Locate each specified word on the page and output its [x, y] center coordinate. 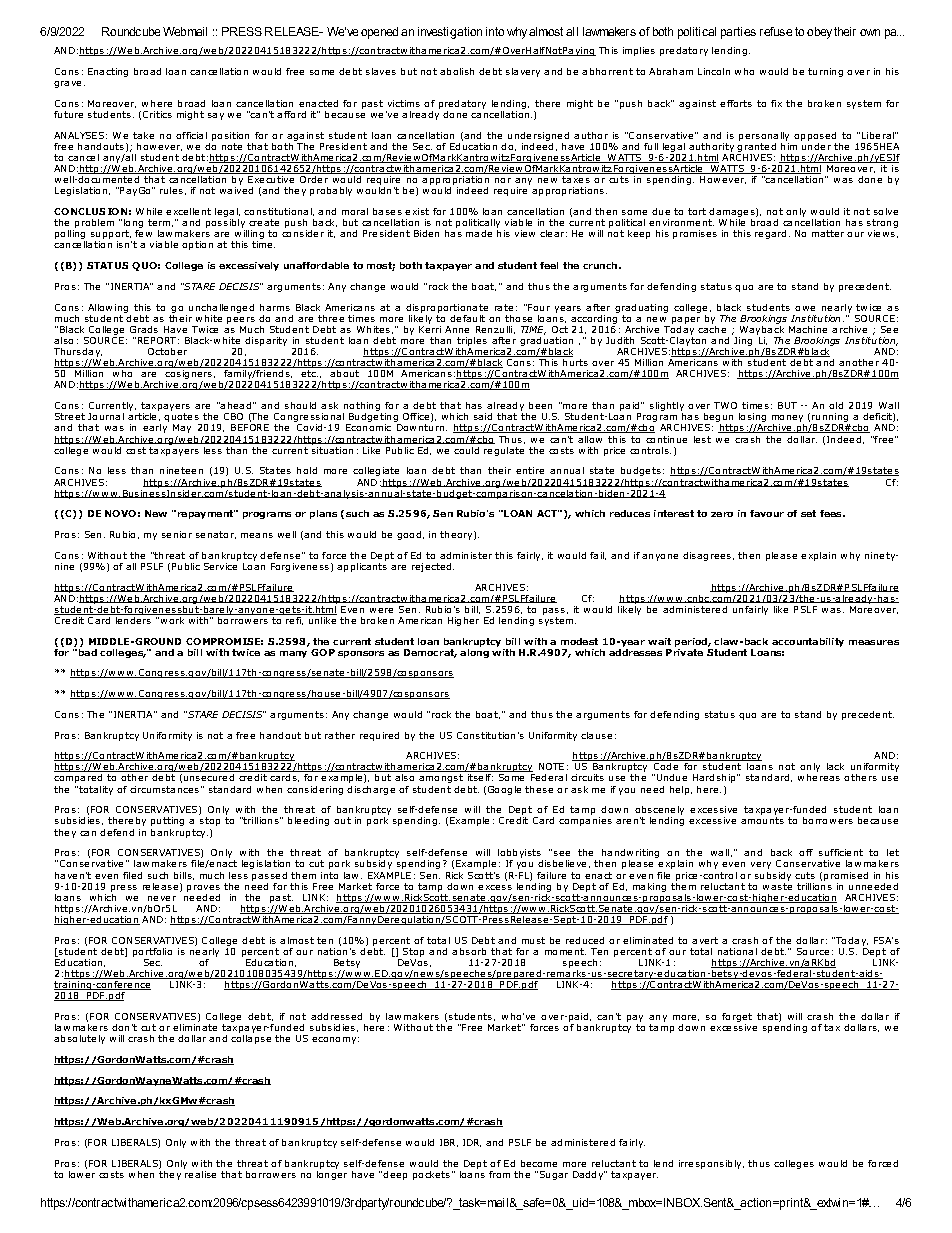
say [216, 116]
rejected [433, 567]
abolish [457, 71]
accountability [808, 642]
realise [200, 1173]
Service [221, 565]
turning [825, 72]
